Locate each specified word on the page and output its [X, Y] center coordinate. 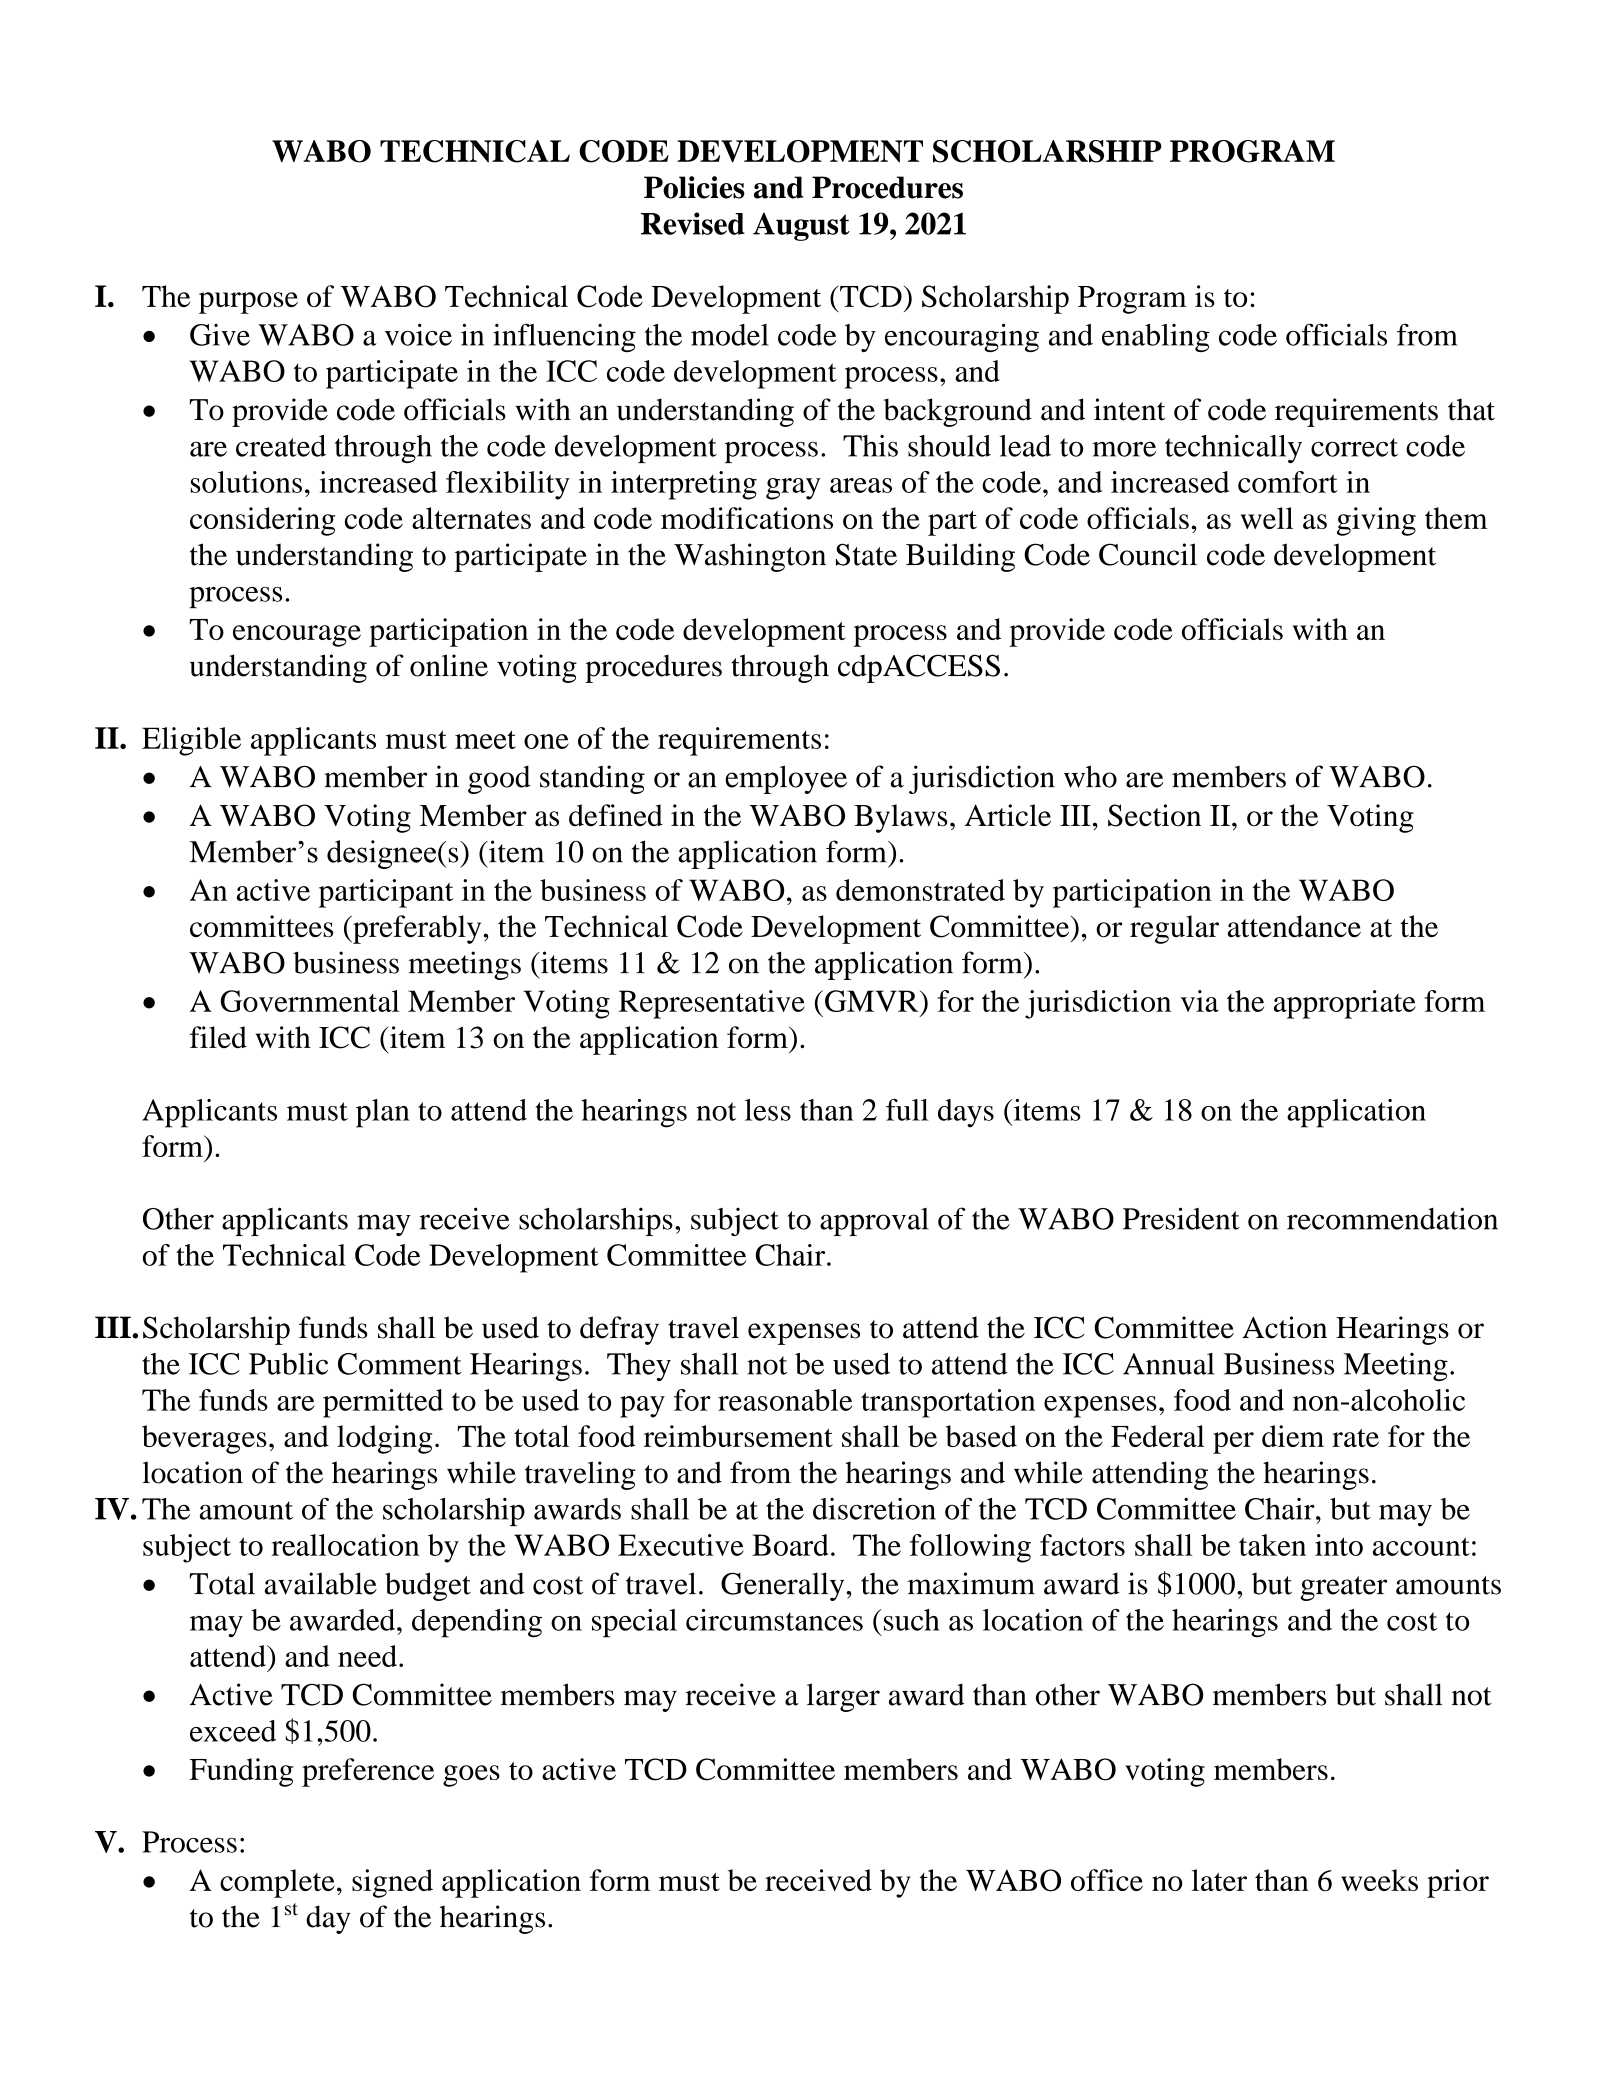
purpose [248, 303]
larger [843, 1697]
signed [392, 1883]
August [801, 226]
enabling [1156, 338]
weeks [1379, 1880]
